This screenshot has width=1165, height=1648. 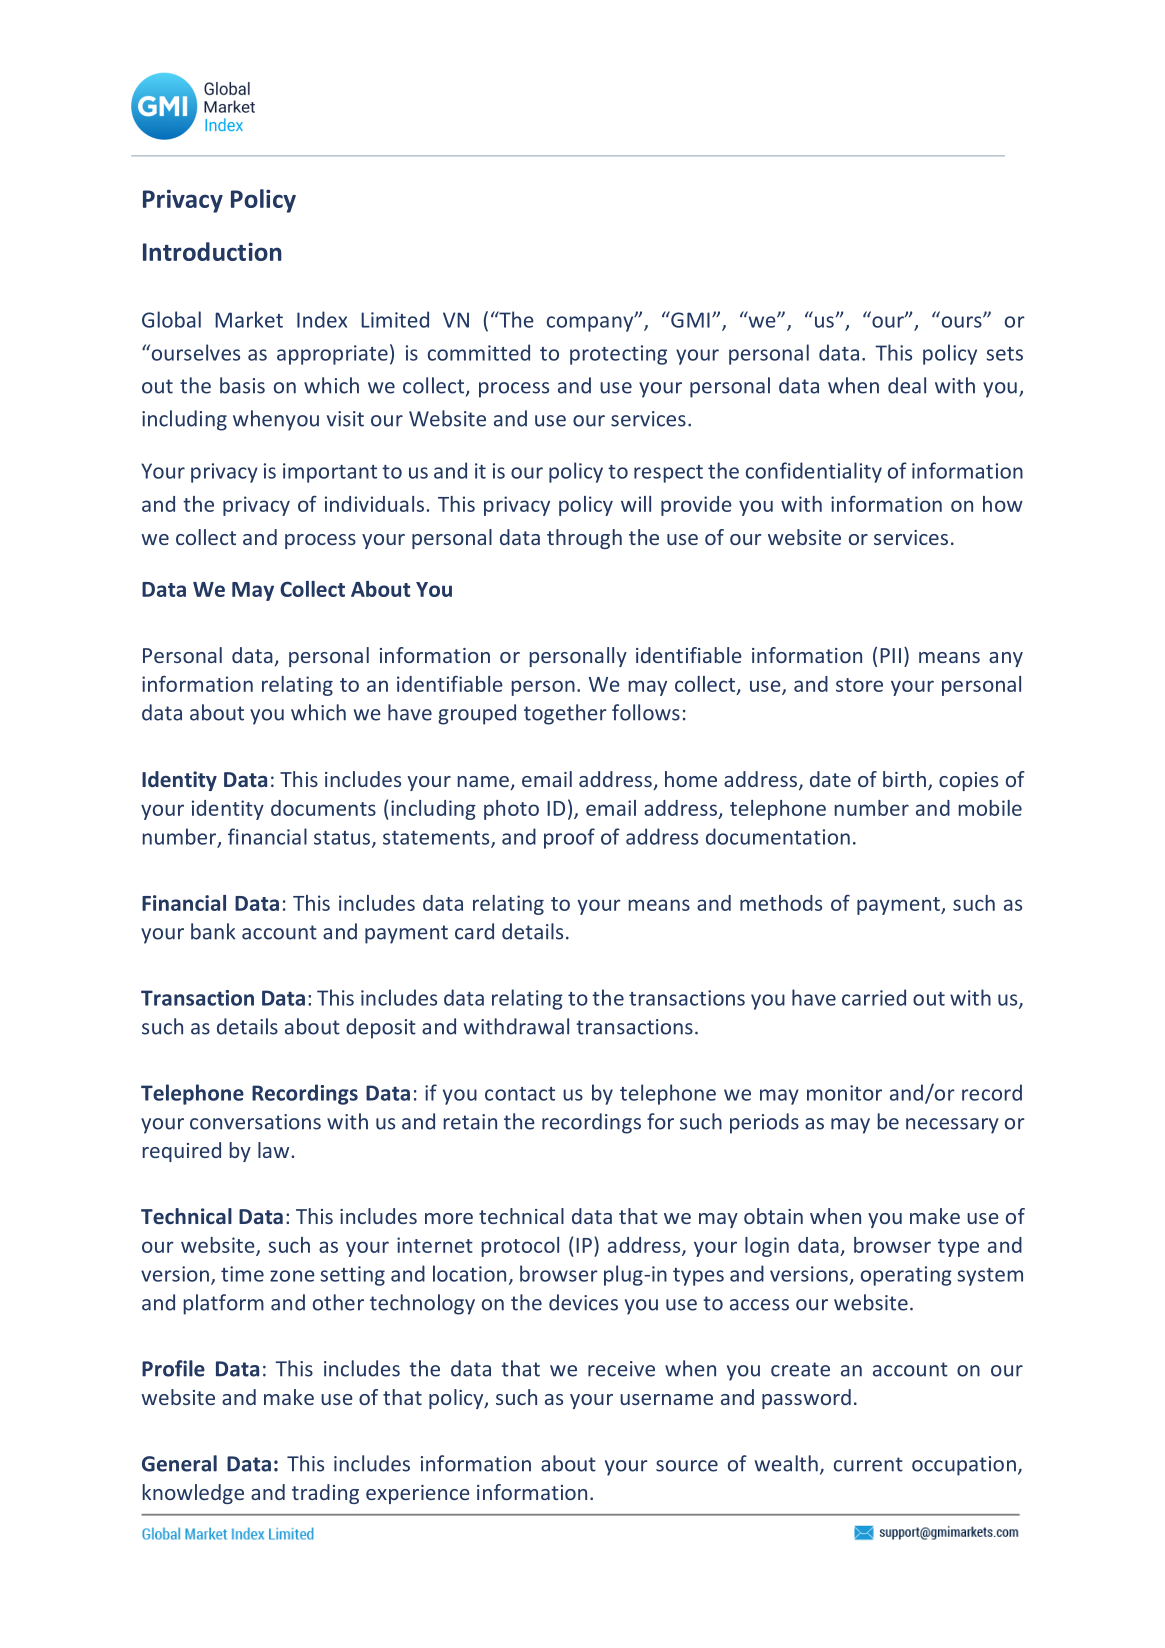 What do you see at coordinates (890, 655) in the screenshot?
I see `PII` at bounding box center [890, 655].
